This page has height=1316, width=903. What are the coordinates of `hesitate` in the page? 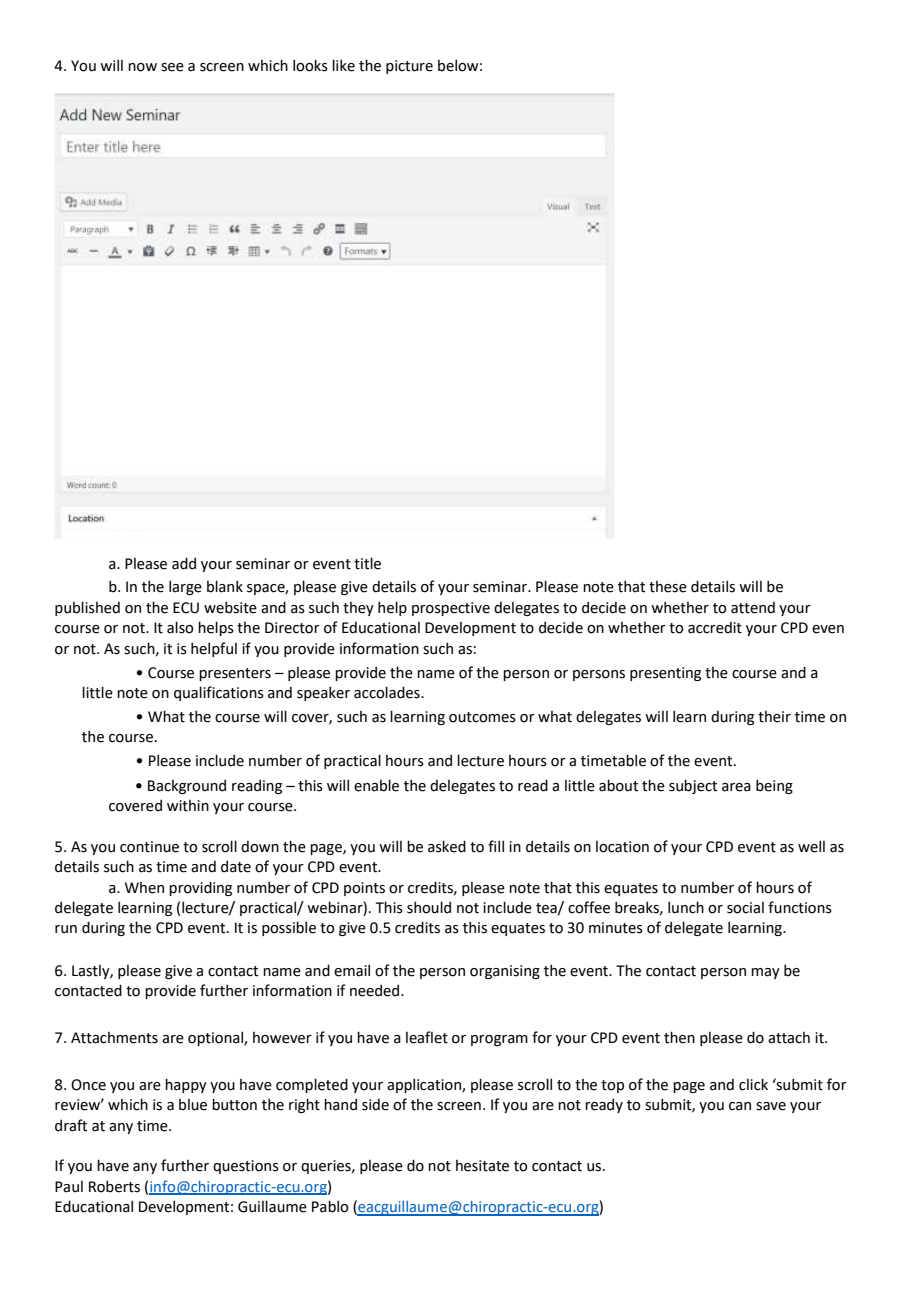 It's located at (482, 1166).
